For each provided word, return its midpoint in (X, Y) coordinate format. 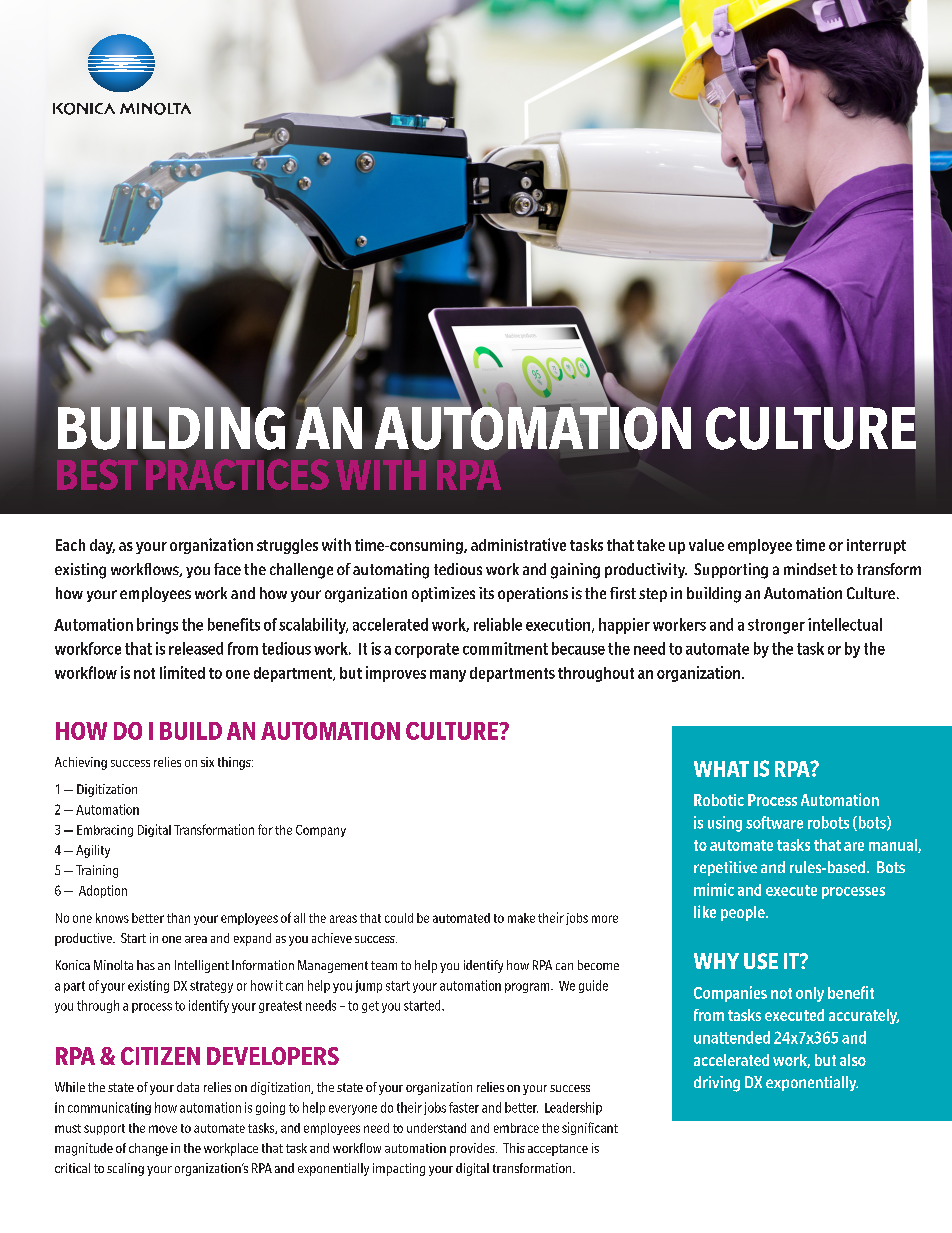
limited (182, 672)
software (774, 822)
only (810, 994)
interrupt (876, 546)
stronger (776, 626)
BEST (97, 474)
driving (717, 1084)
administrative (518, 544)
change (148, 1149)
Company (321, 831)
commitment (505, 648)
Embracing (105, 831)
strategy (211, 987)
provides (473, 1149)
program (528, 988)
